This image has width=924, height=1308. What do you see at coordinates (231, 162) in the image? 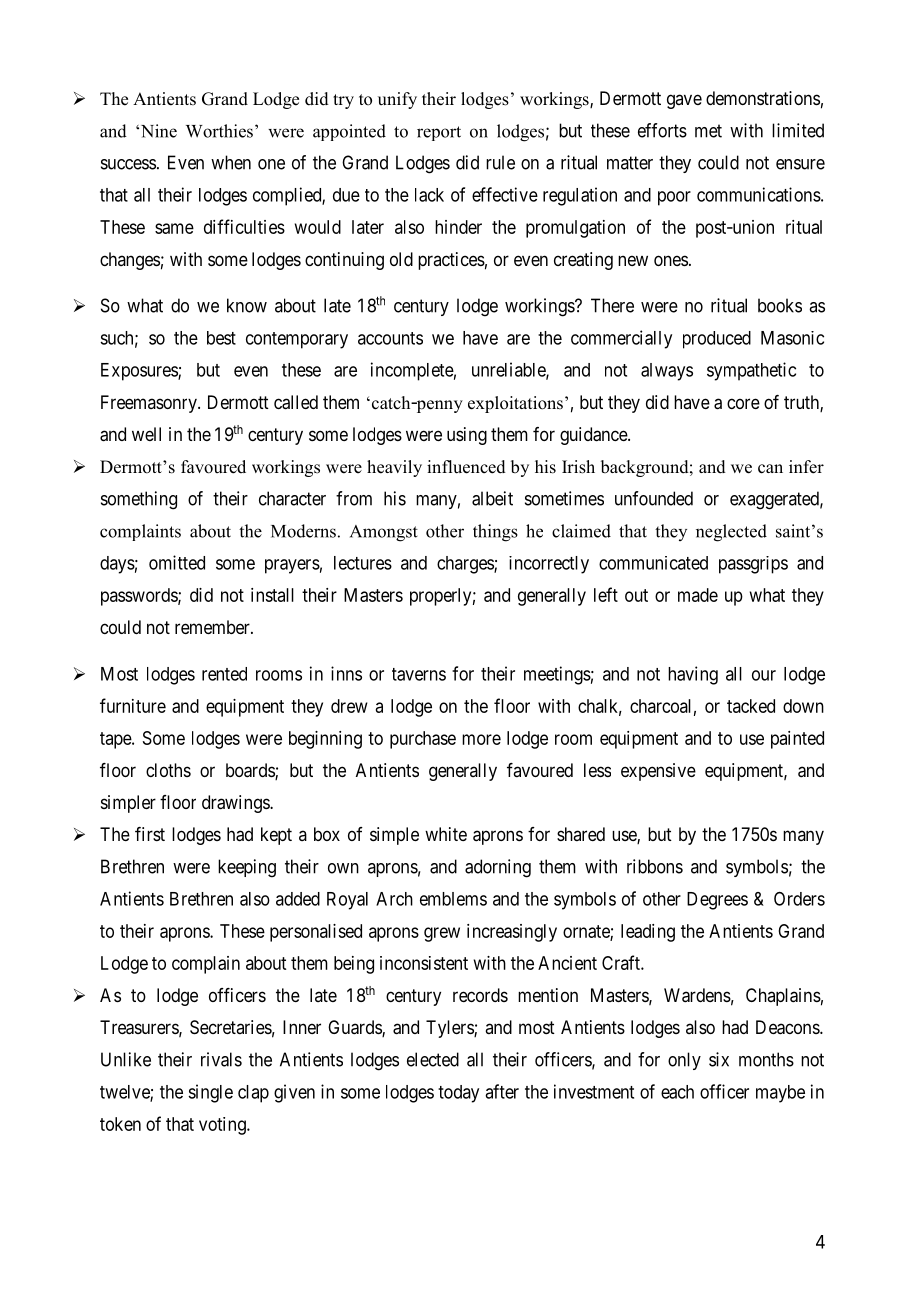
I see `when` at bounding box center [231, 162].
